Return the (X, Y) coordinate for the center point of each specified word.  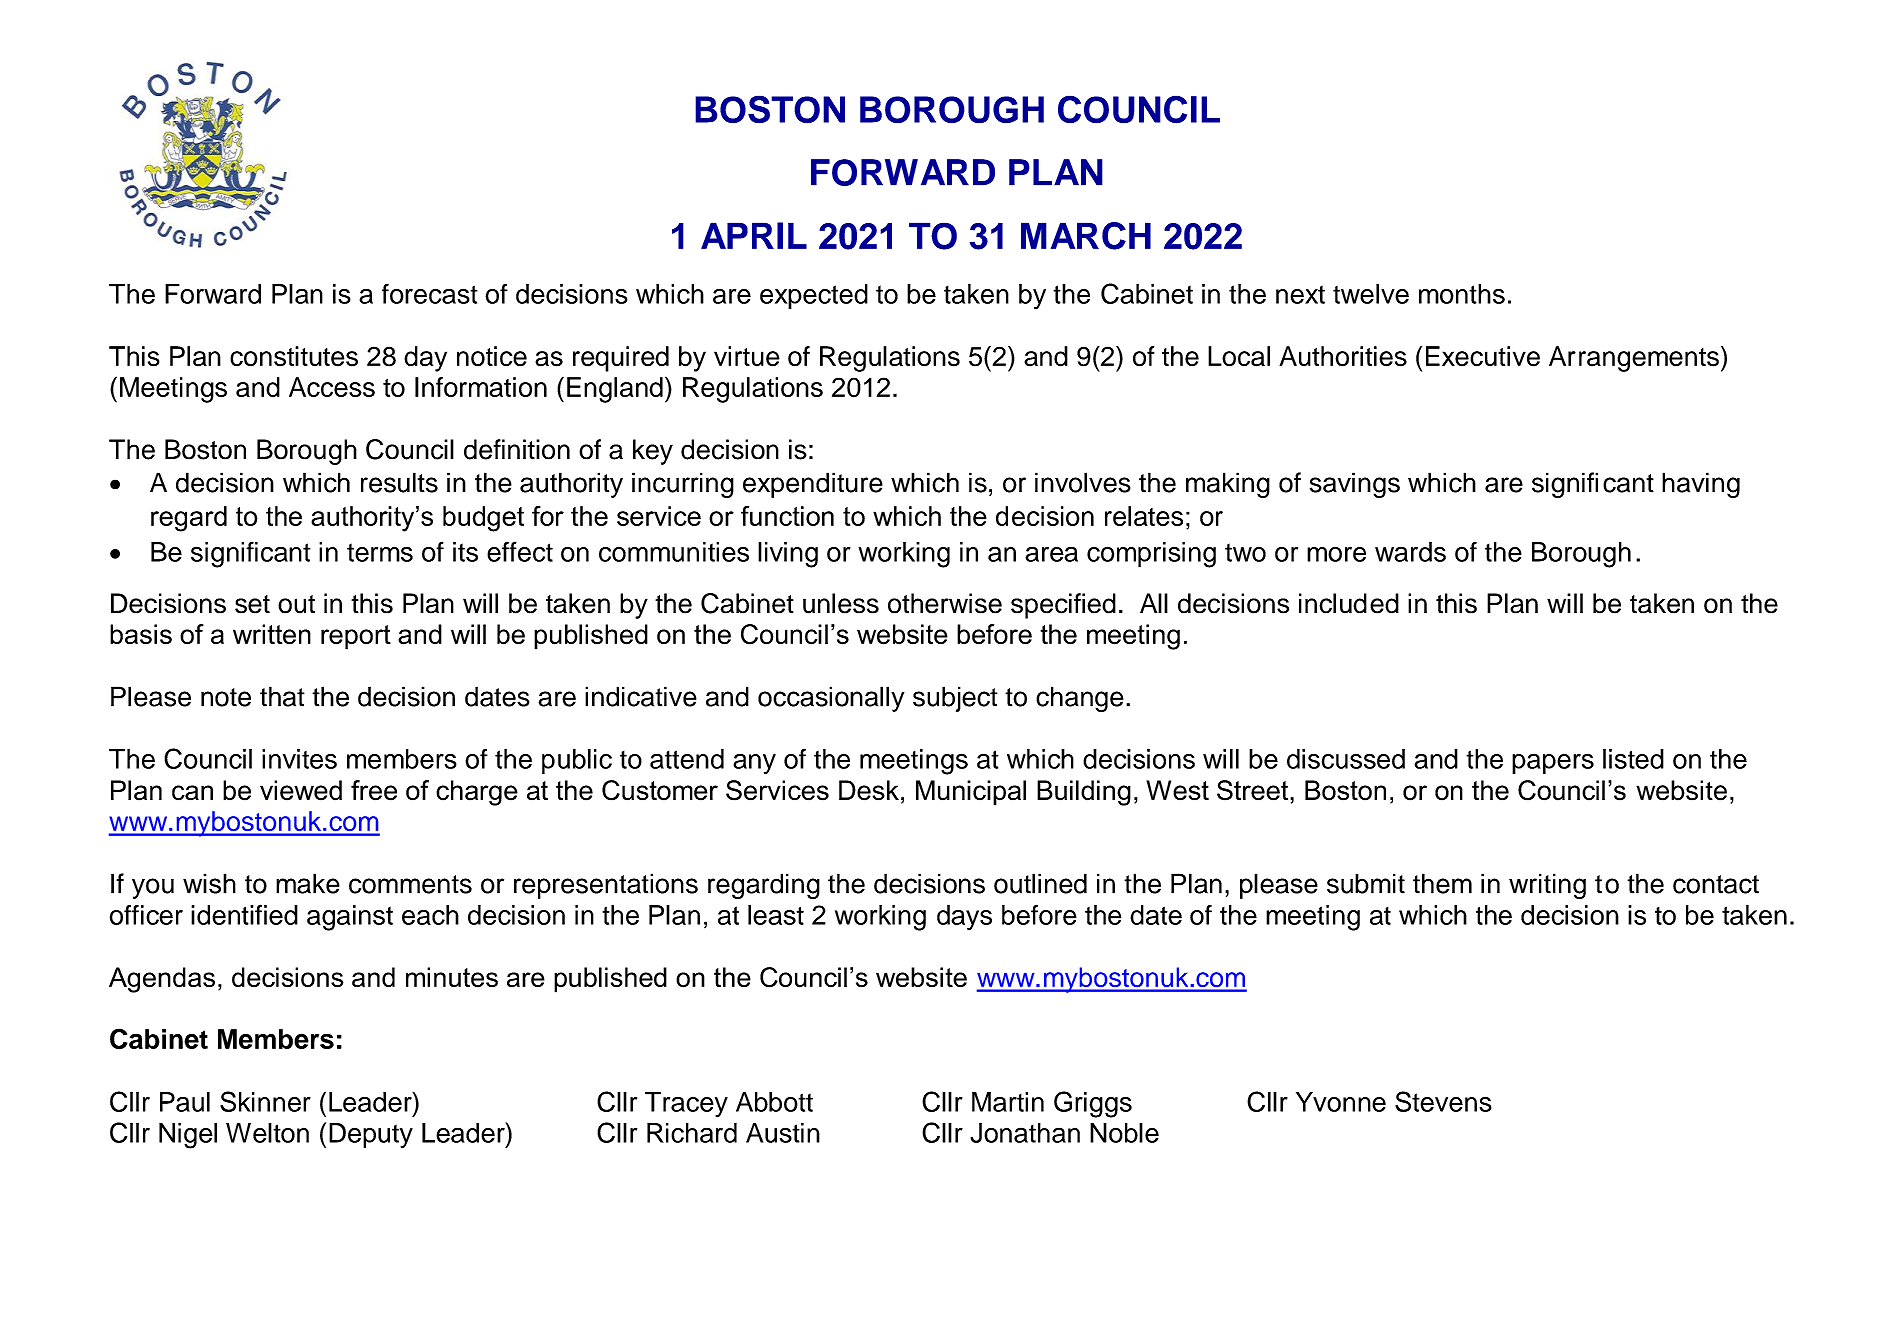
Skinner (265, 1101)
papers (1553, 764)
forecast (430, 293)
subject (955, 699)
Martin (1008, 1102)
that (282, 696)
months (1462, 294)
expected (814, 296)
